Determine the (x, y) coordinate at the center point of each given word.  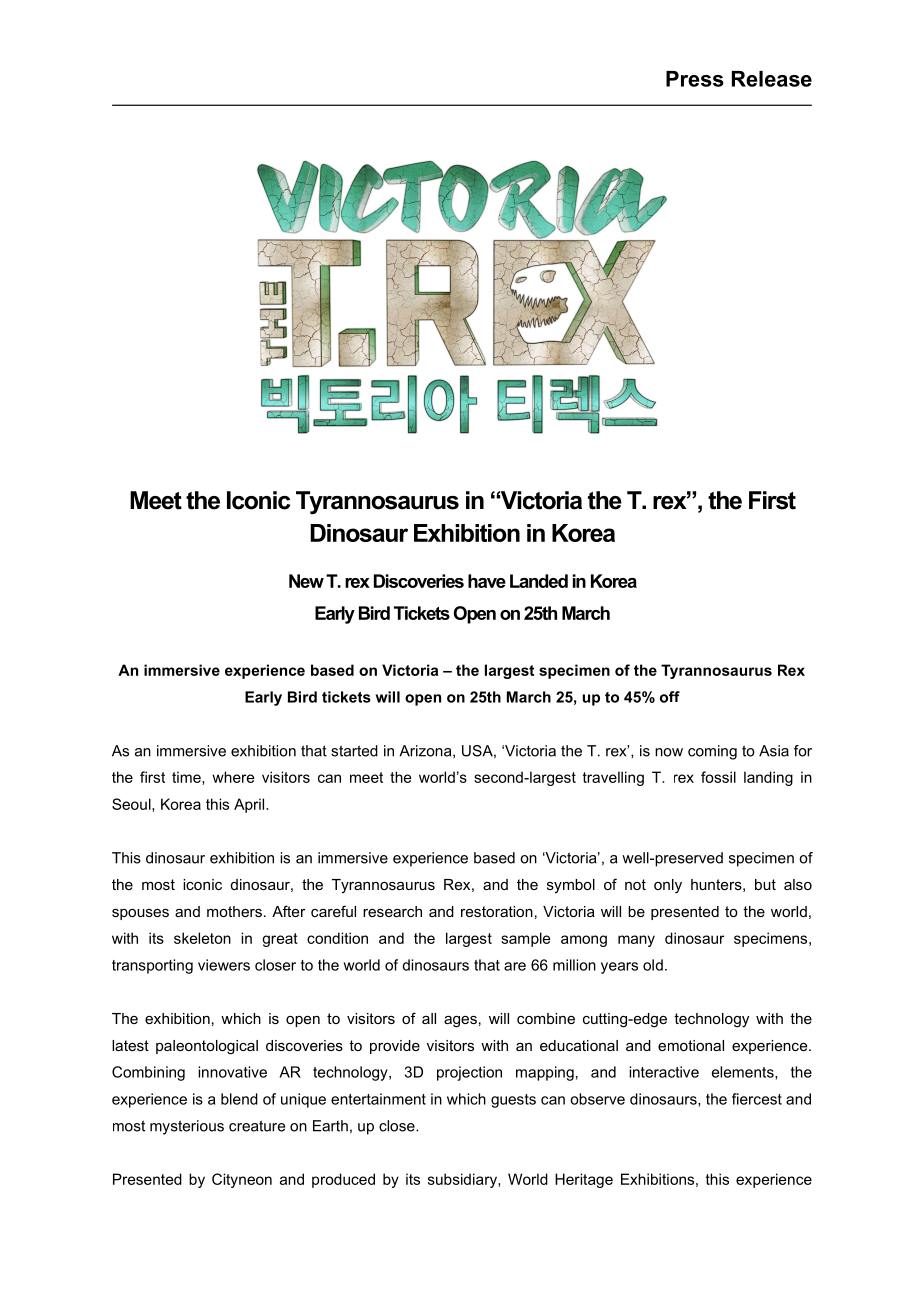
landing (768, 778)
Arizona (426, 751)
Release (772, 79)
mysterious (187, 1127)
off (670, 697)
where (233, 777)
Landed (539, 581)
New (306, 581)
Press (695, 79)
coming (712, 752)
